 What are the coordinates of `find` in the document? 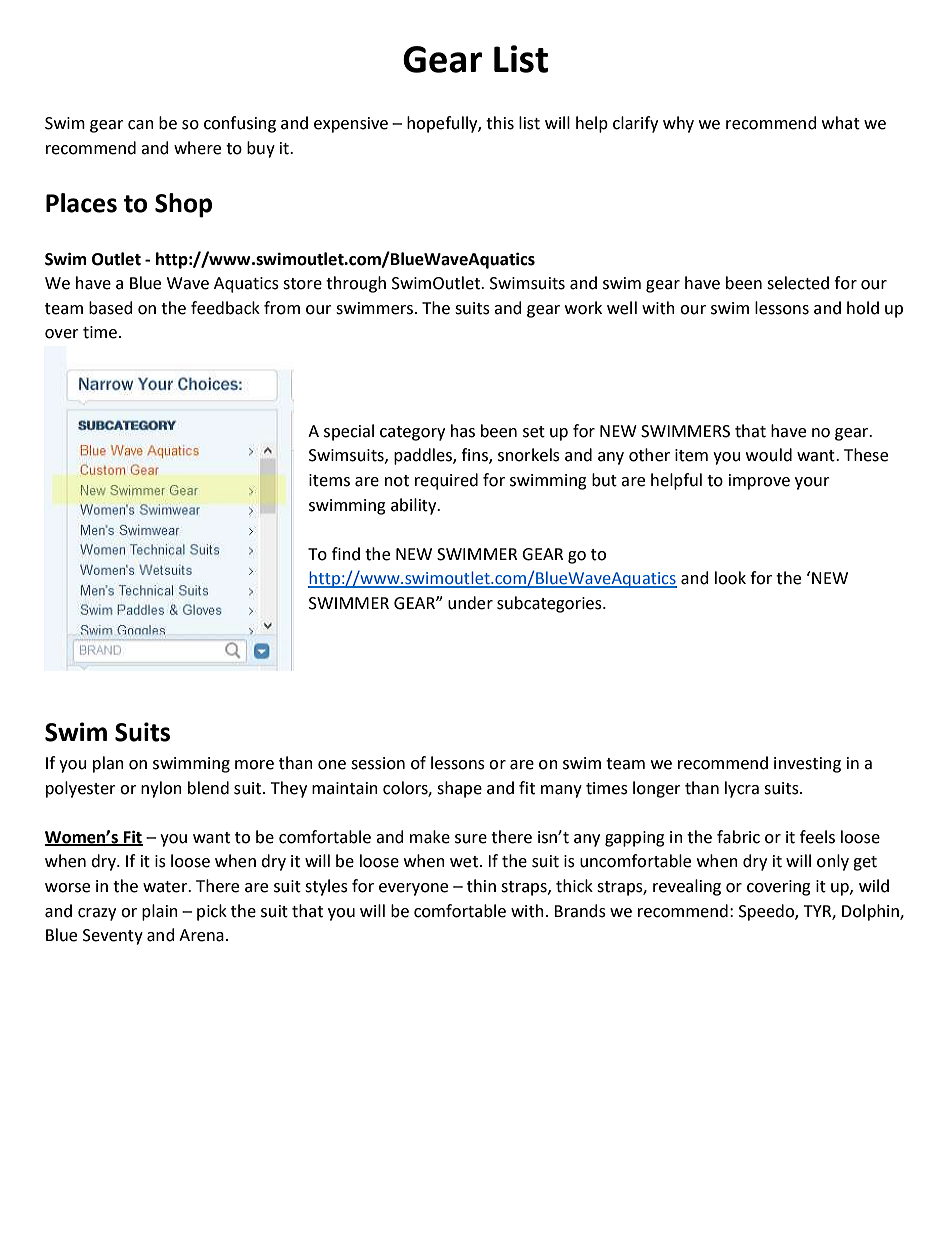 It's located at (346, 554).
